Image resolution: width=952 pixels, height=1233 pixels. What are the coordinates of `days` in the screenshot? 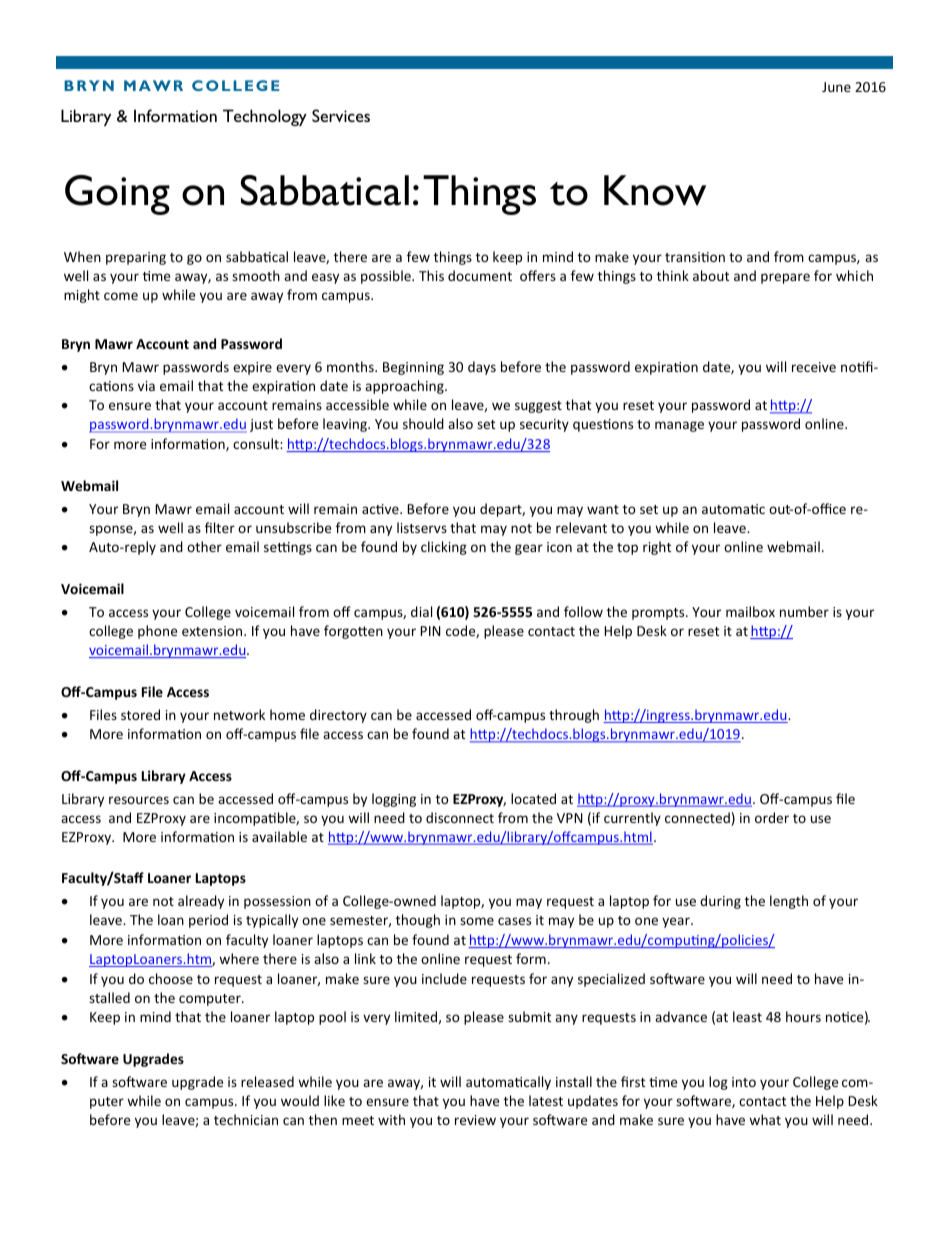 It's located at (482, 368).
